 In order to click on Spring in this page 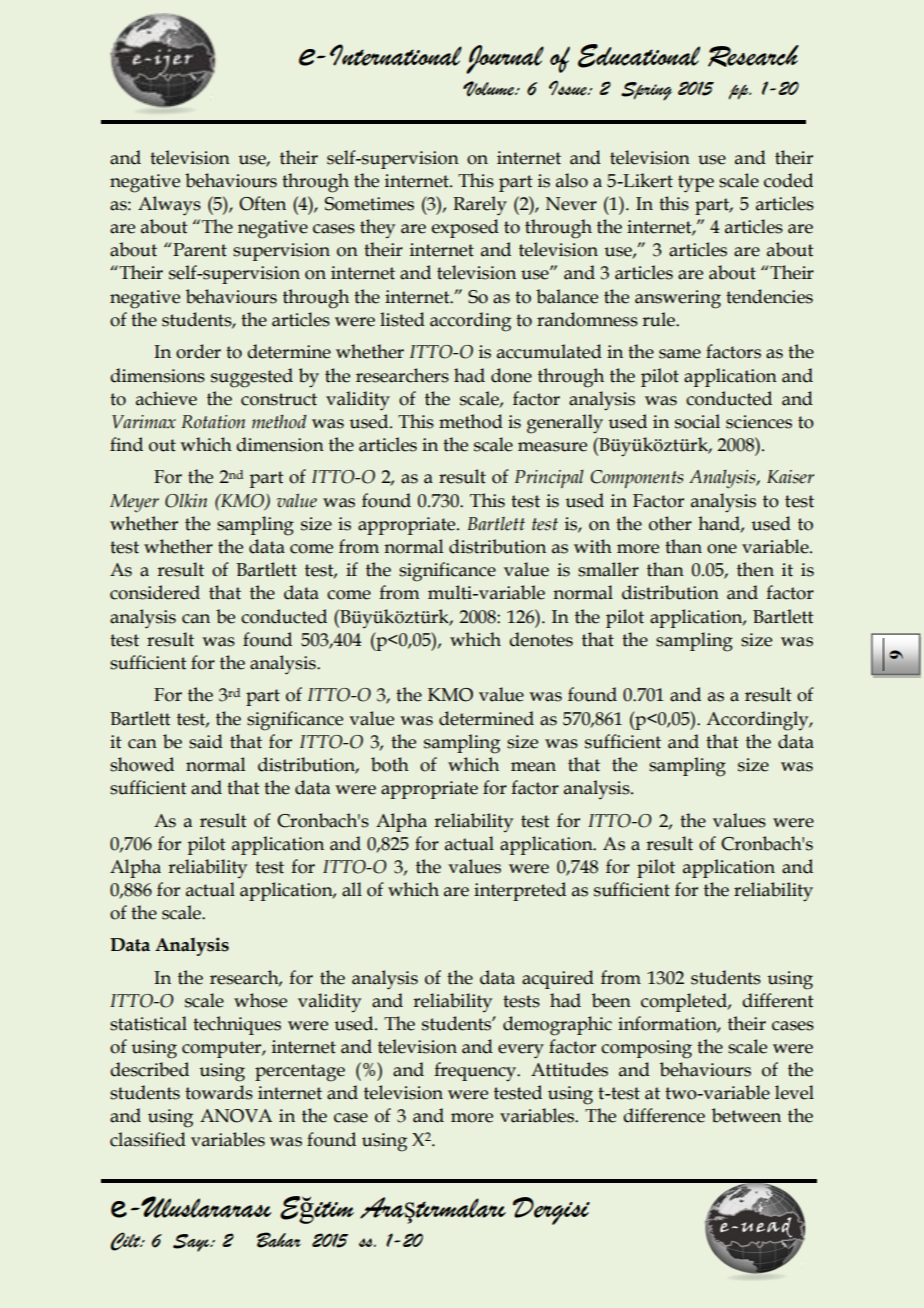, I will do `click(646, 91)`.
